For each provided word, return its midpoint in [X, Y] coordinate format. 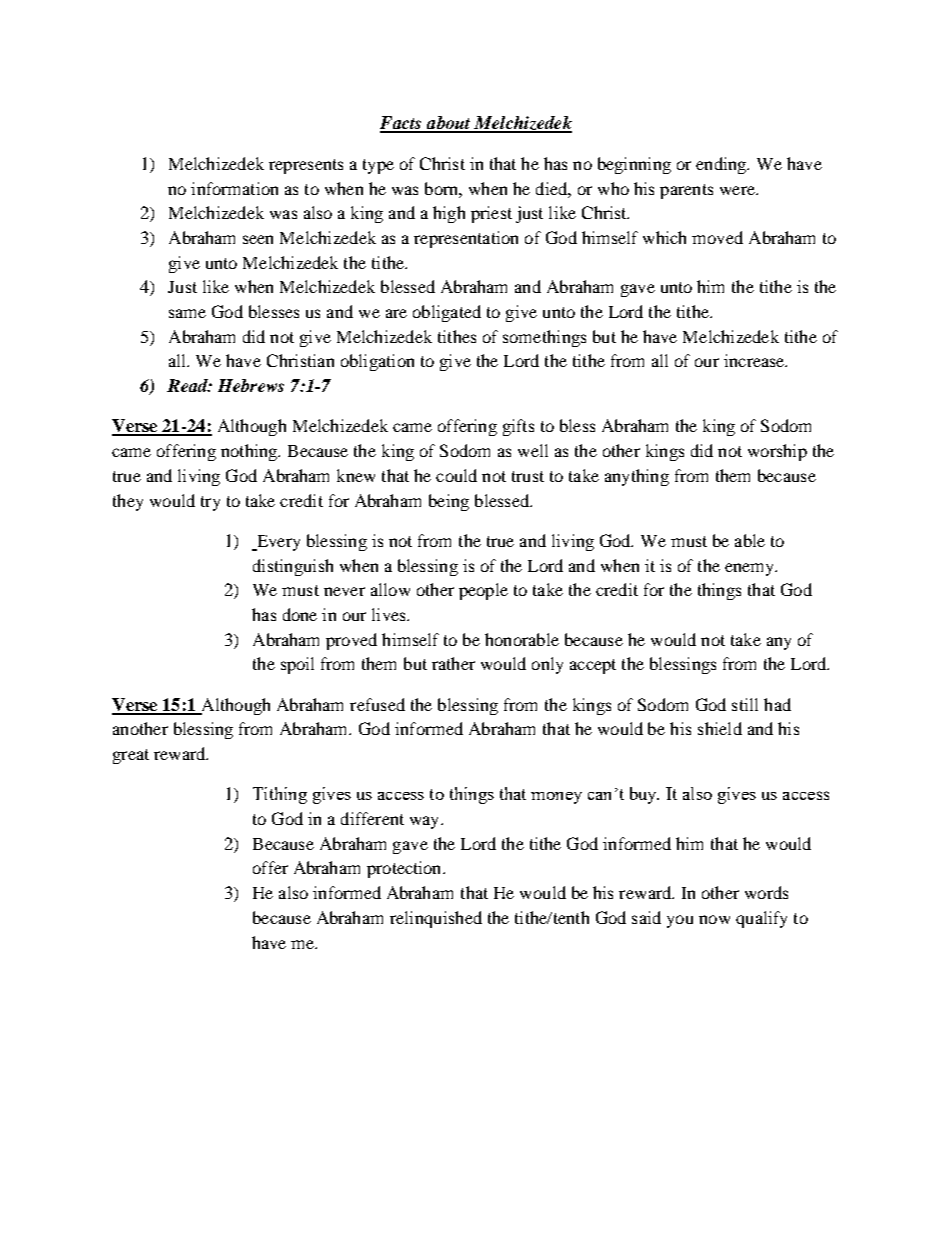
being [449, 502]
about [448, 124]
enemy [750, 569]
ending [722, 165]
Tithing [280, 795]
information [234, 188]
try [210, 503]
